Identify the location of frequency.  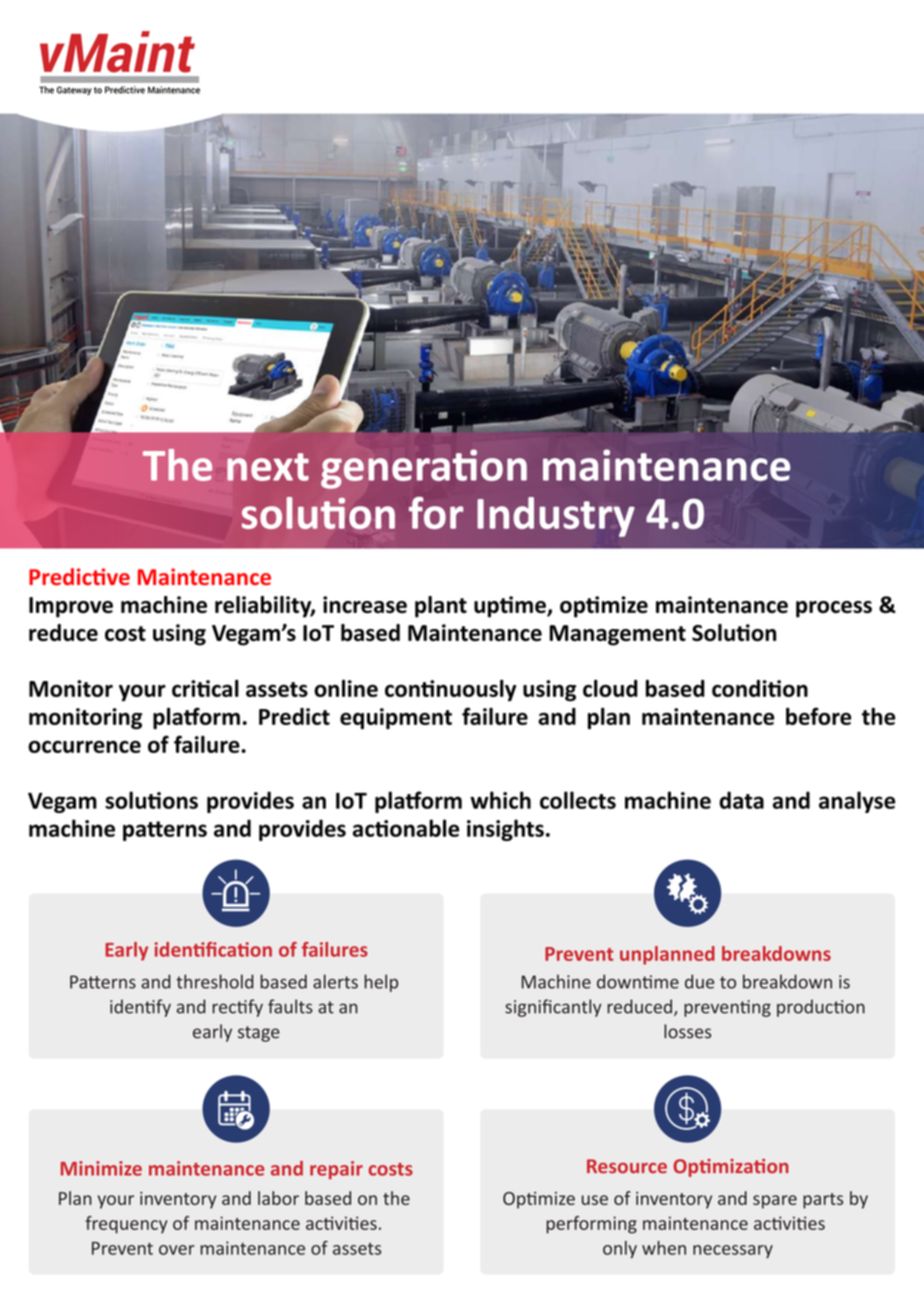
(126, 1225).
